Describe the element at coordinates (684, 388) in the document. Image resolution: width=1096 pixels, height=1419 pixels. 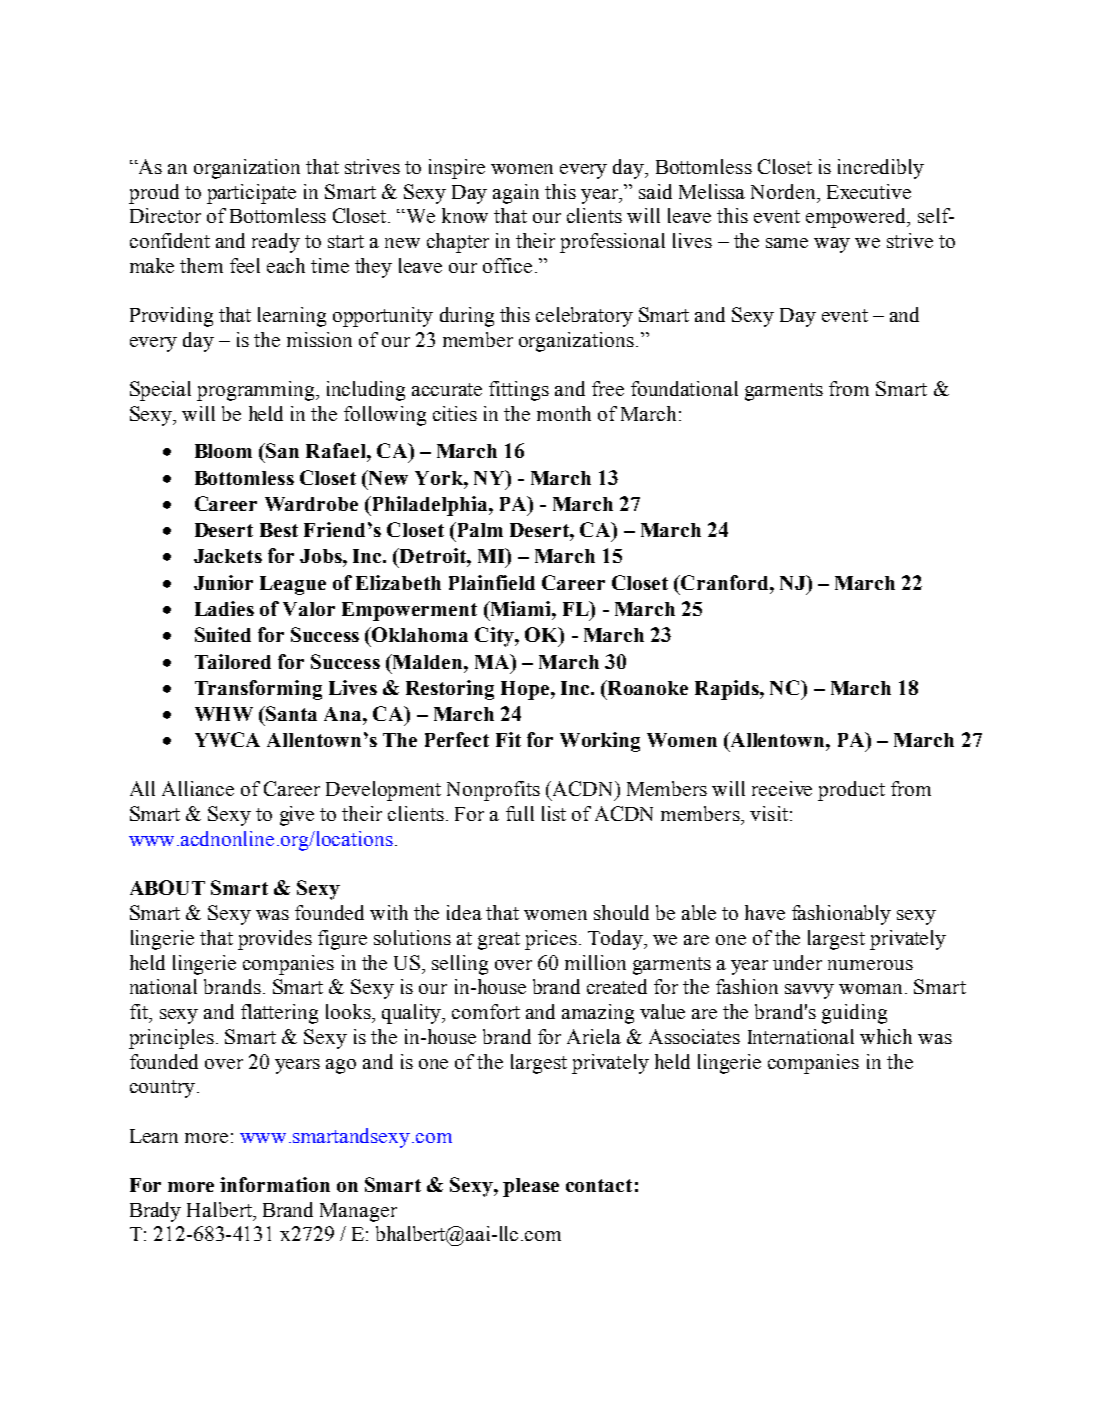
I see `foundational` at that location.
